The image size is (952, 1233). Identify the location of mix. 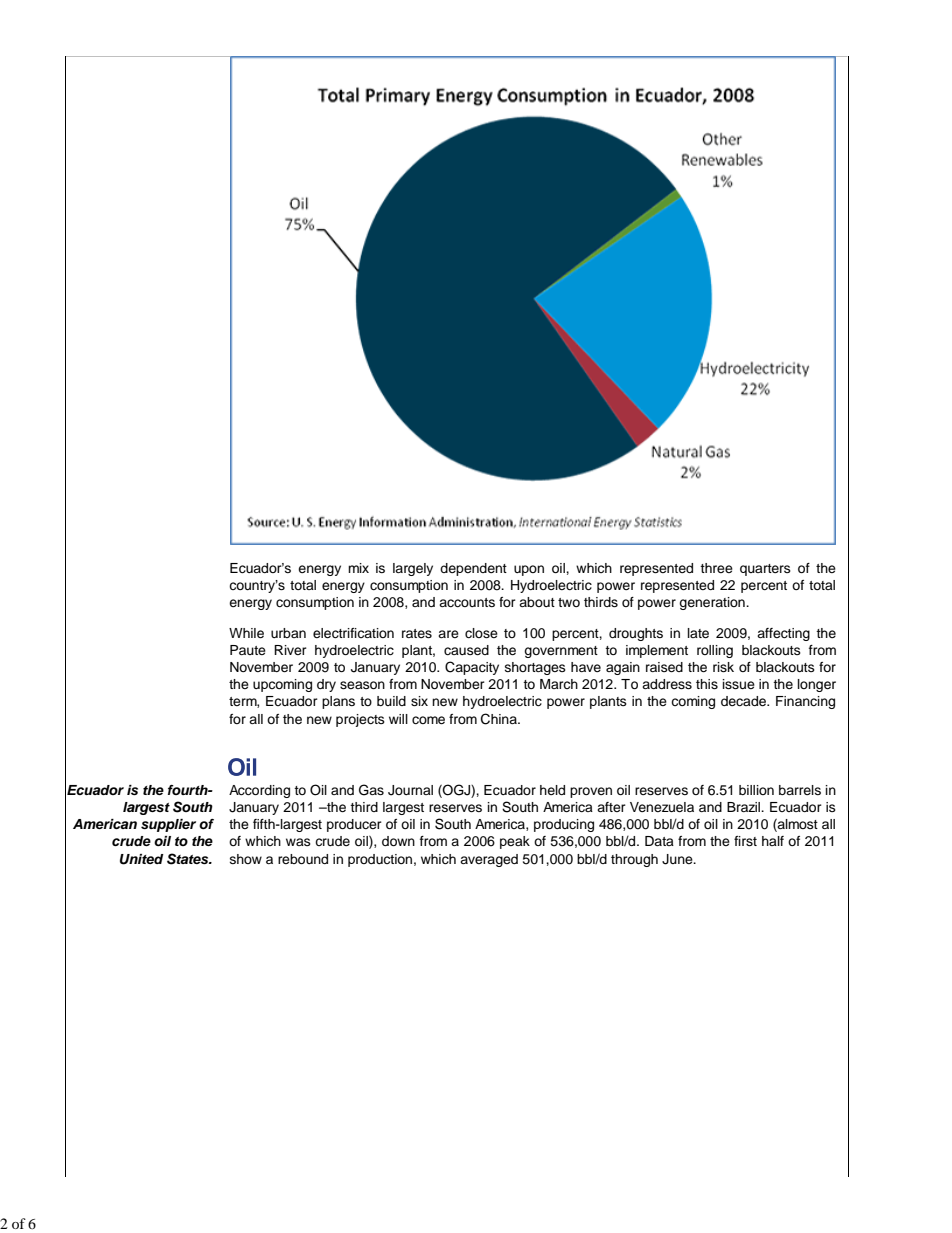
(358, 568).
